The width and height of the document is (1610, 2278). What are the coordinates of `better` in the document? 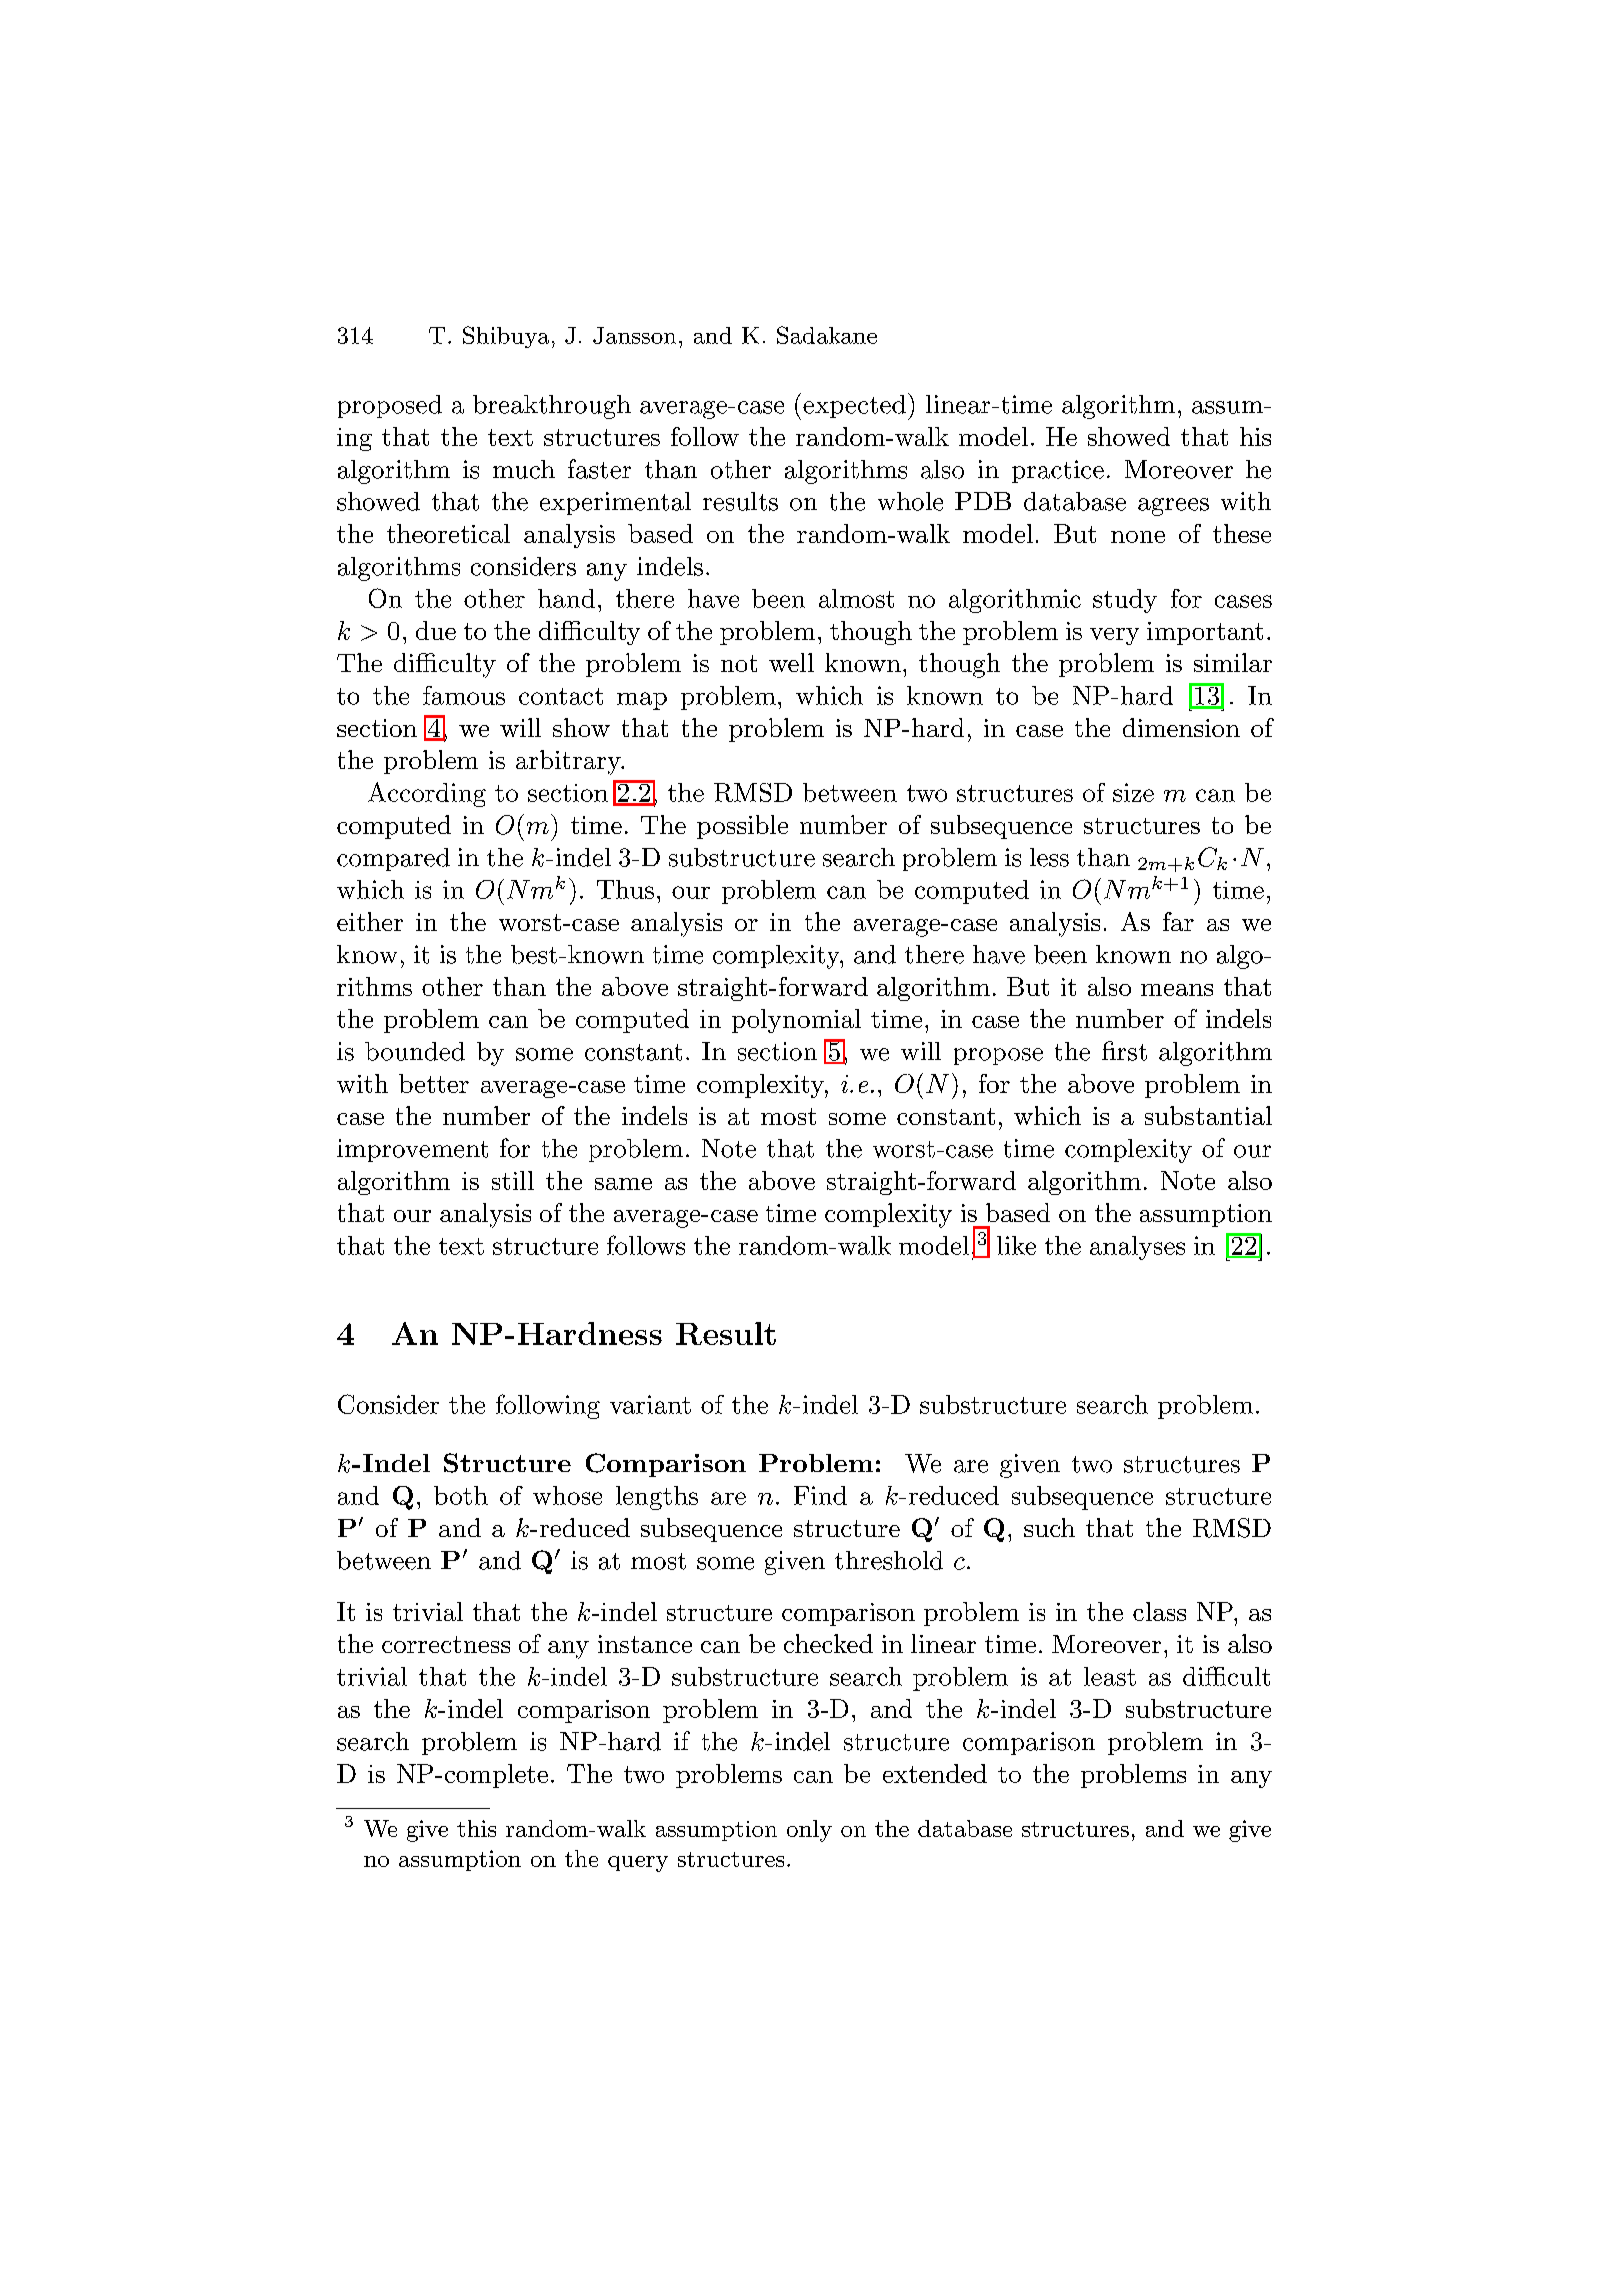 It's located at (434, 1083).
